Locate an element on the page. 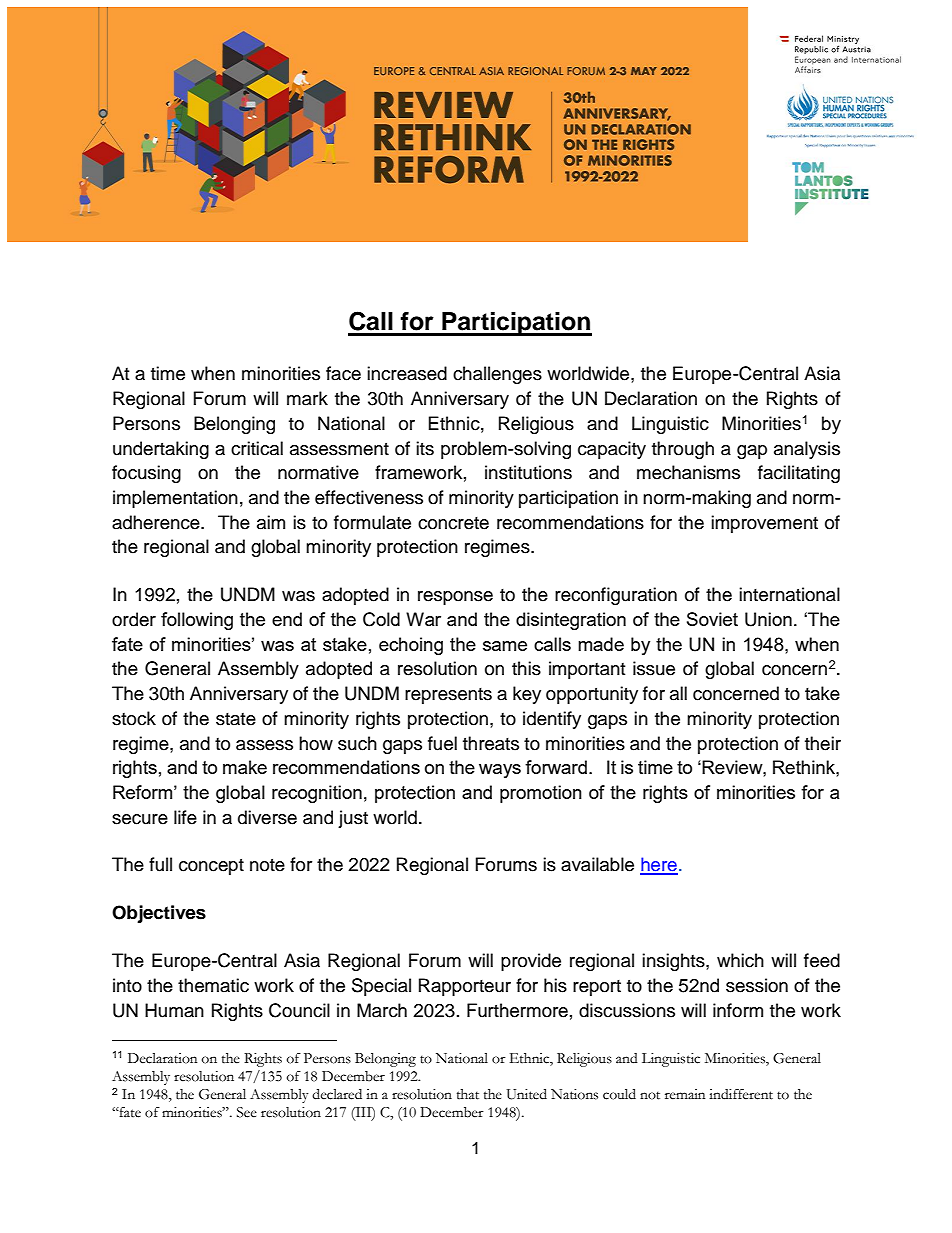 Image resolution: width=952 pixels, height=1233 pixels. through is located at coordinates (683, 450).
